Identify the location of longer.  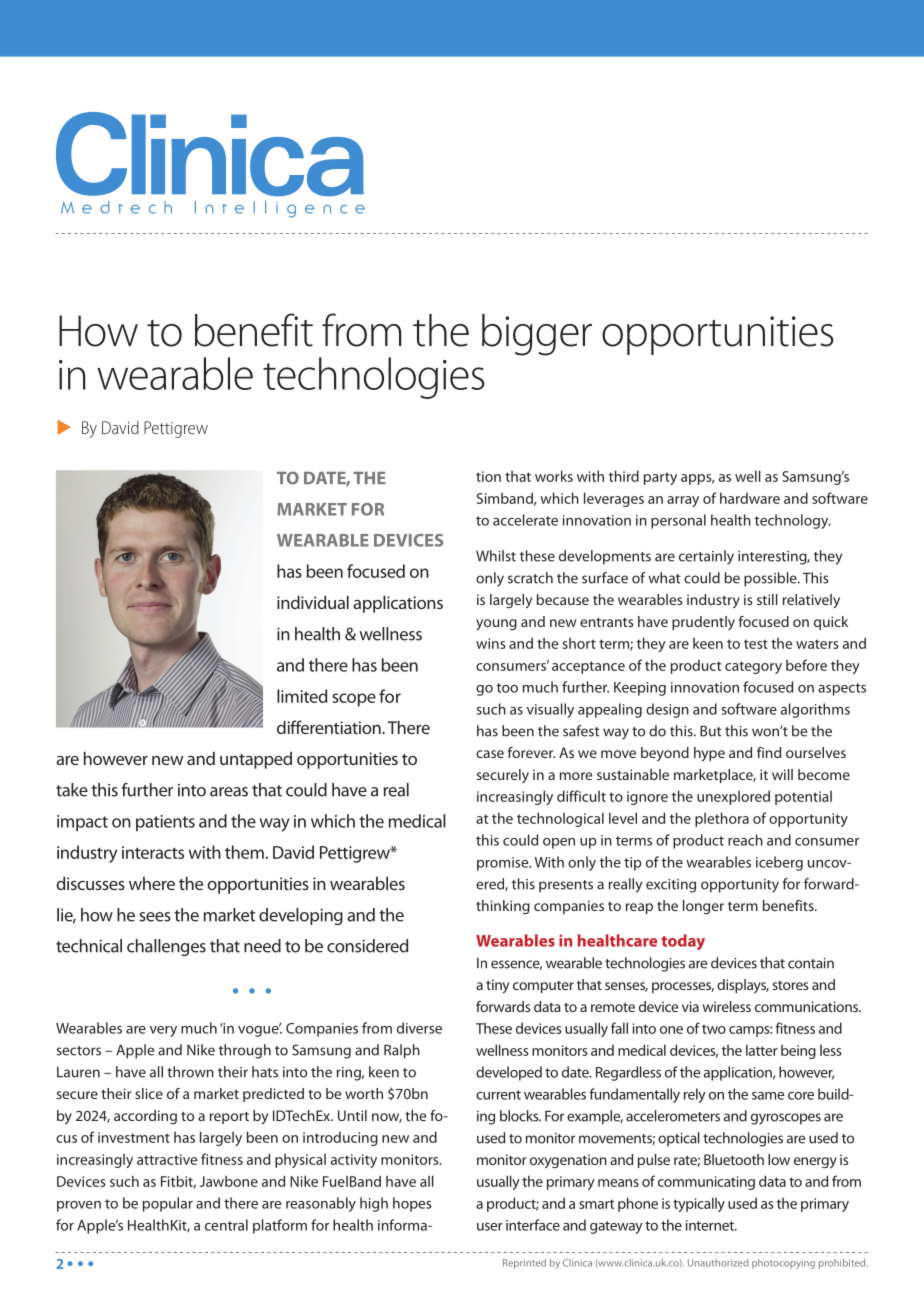
(703, 907).
